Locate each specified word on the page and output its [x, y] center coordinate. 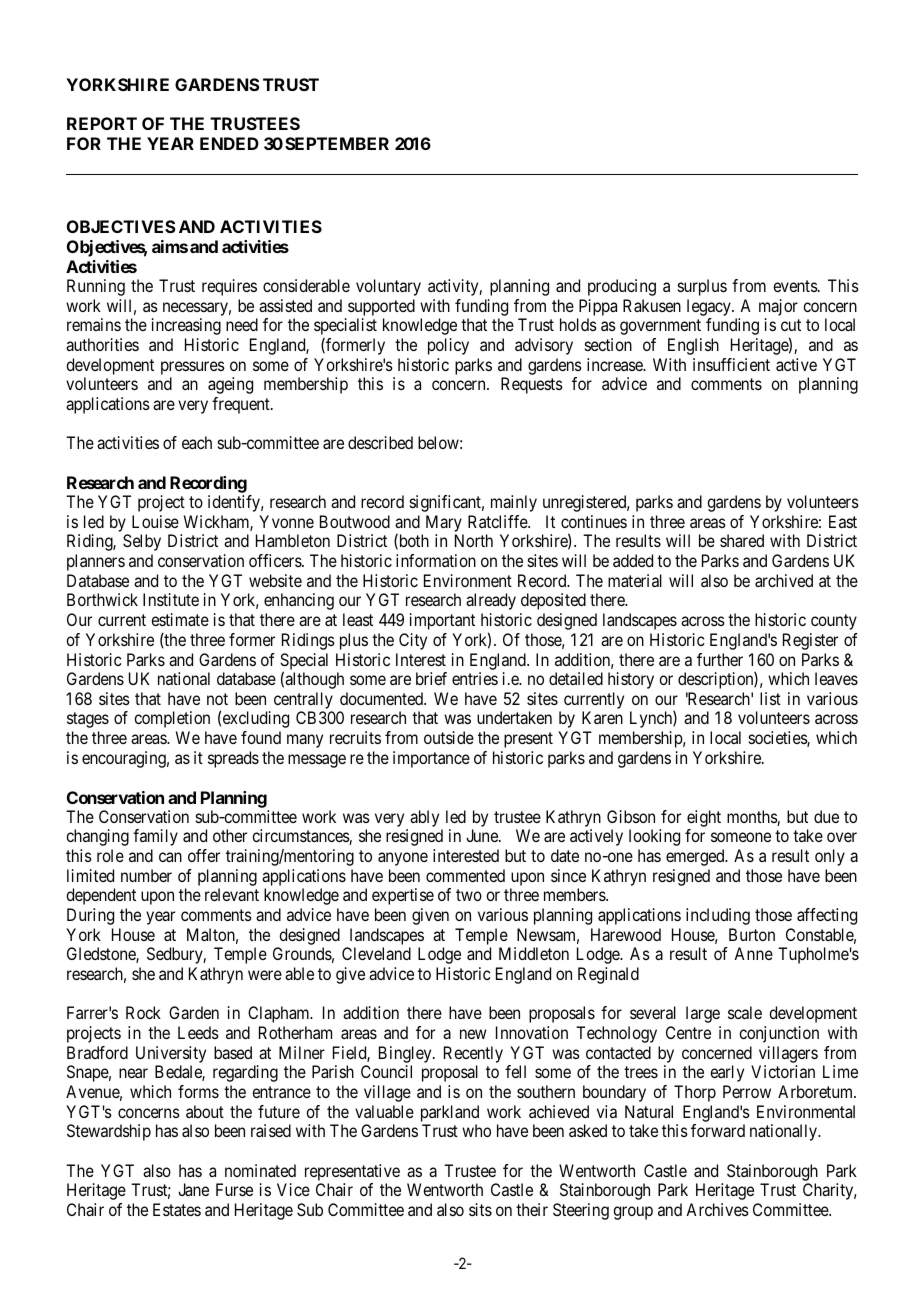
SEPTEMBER [337, 143]
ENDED [229, 143]
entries [475, 678]
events [796, 286]
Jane [193, 1189]
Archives [717, 1209]
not [217, 699]
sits [480, 1209]
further [720, 659]
